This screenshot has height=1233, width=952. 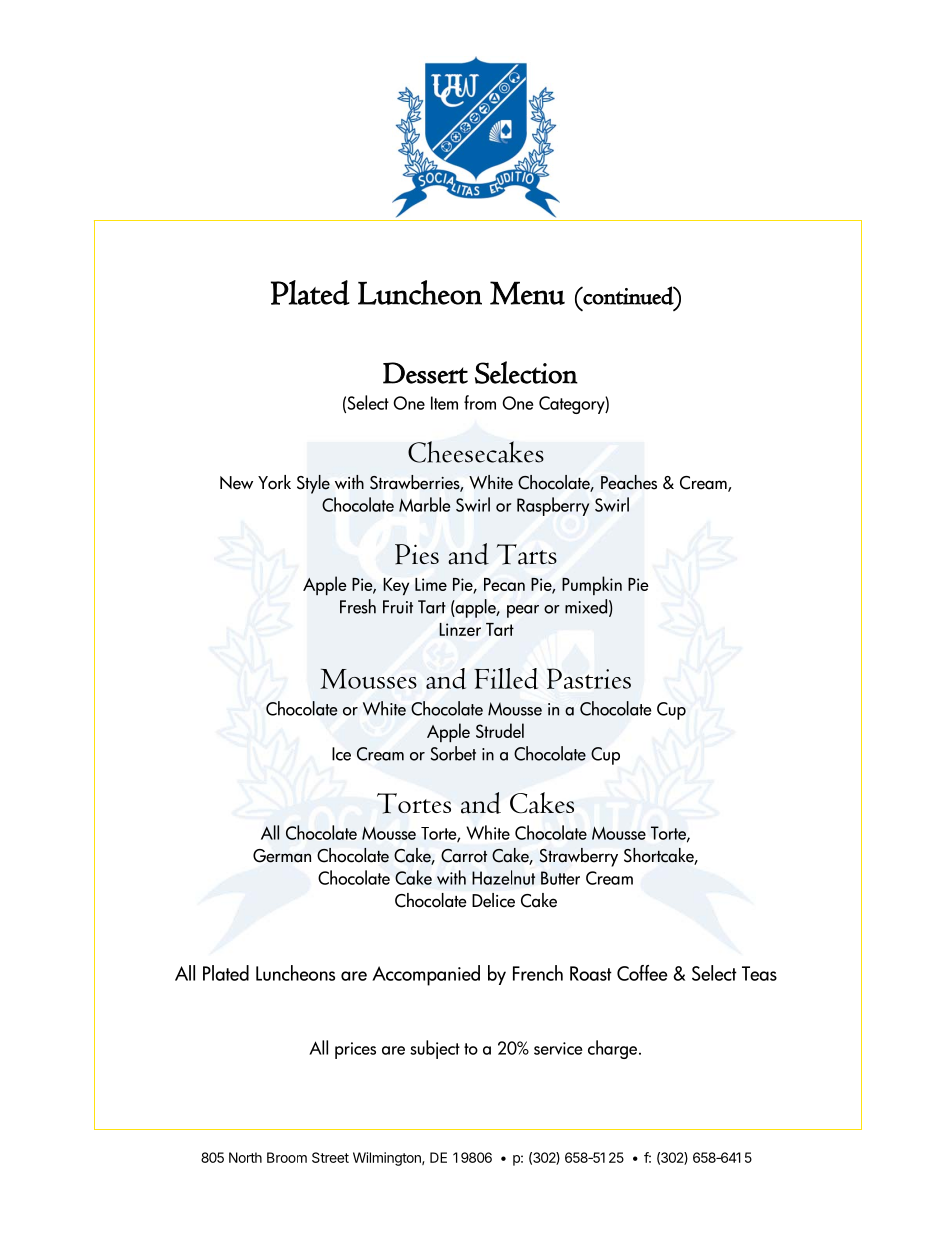 What do you see at coordinates (527, 293) in the screenshot?
I see `Menu` at bounding box center [527, 293].
